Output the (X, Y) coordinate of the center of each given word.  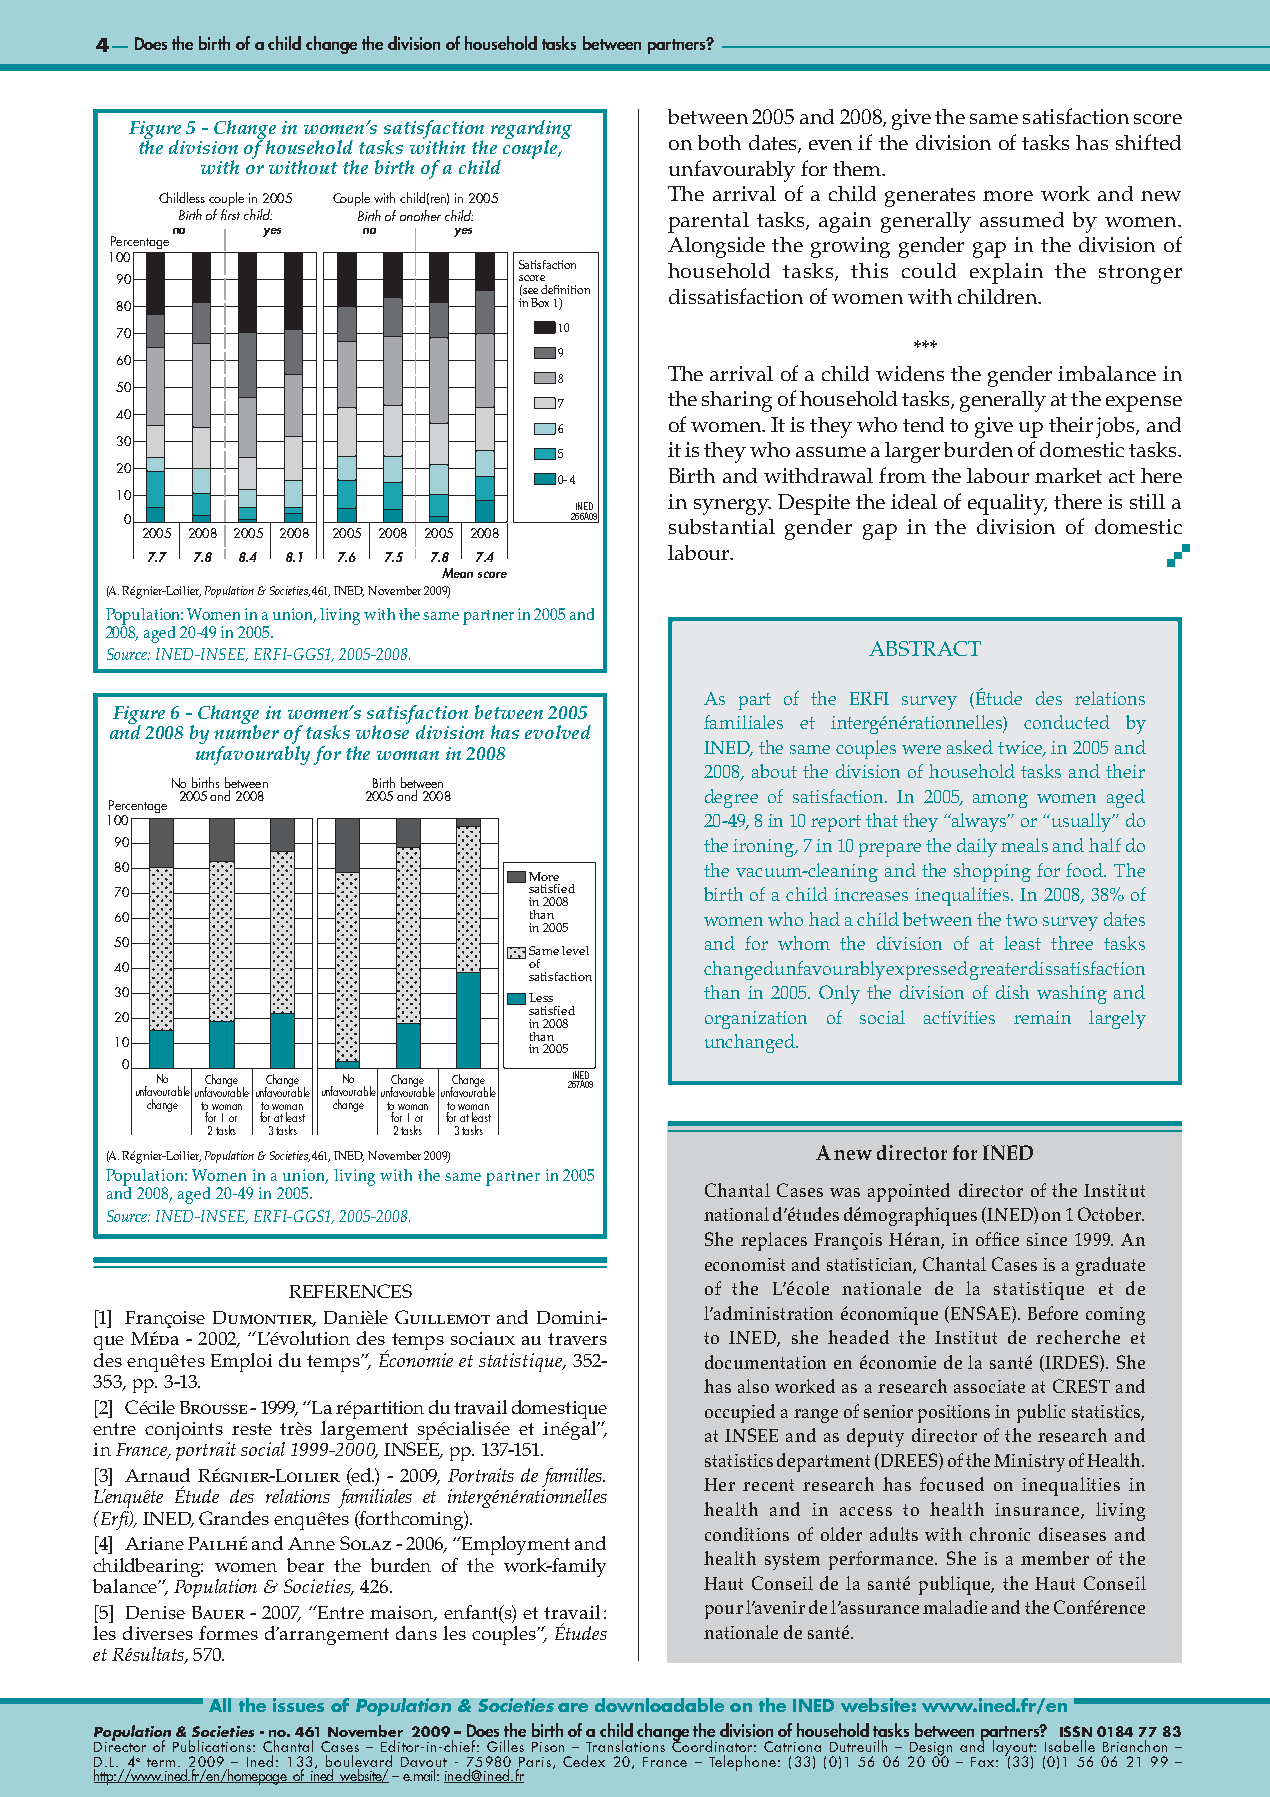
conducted (1067, 722)
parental (708, 222)
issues (298, 1705)
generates (930, 197)
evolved (558, 732)
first (230, 214)
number (246, 731)
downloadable (659, 1705)
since (1047, 1239)
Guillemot (442, 1317)
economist (745, 1264)
